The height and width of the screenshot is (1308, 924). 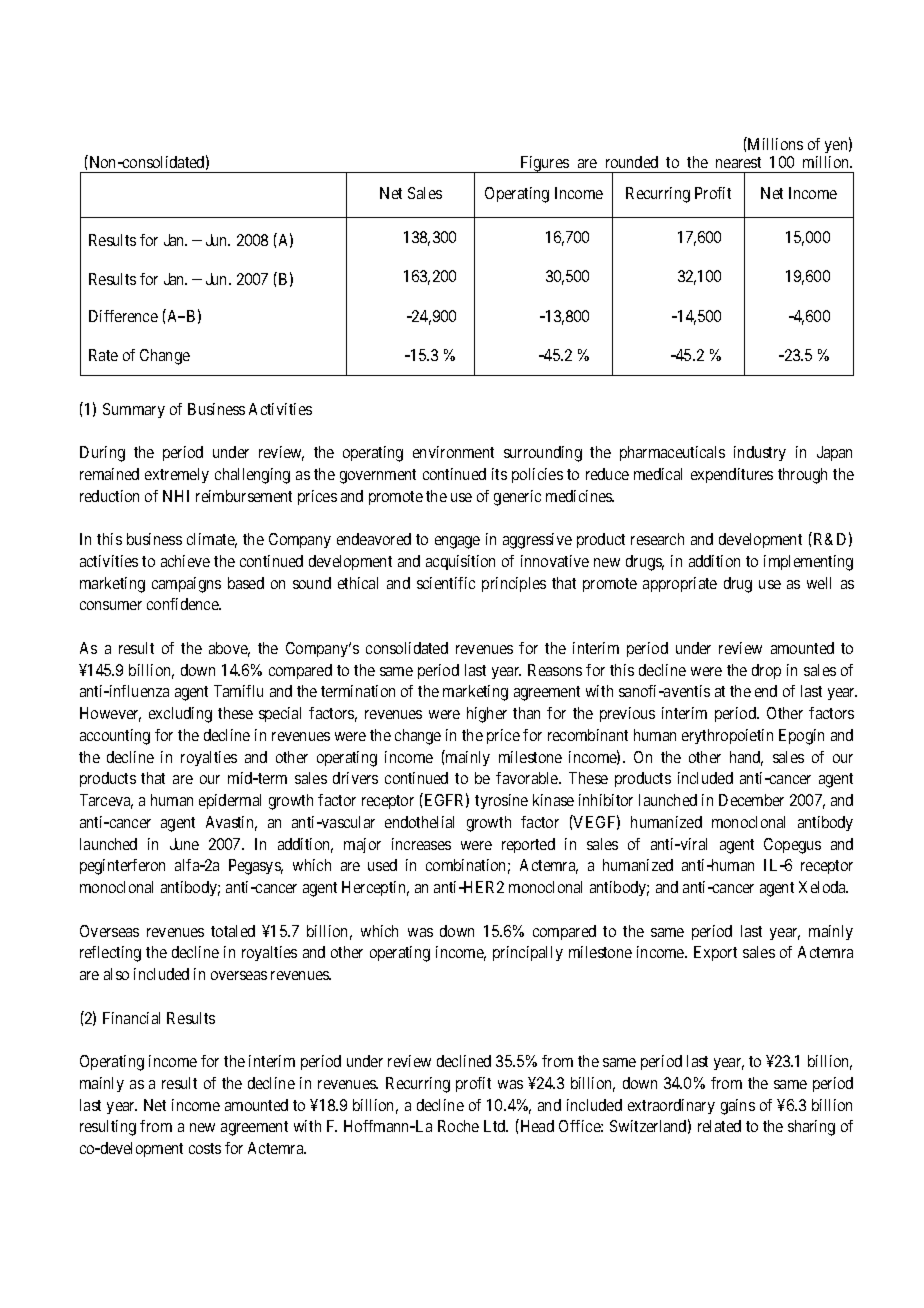 I want to click on increases, so click(x=421, y=844).
